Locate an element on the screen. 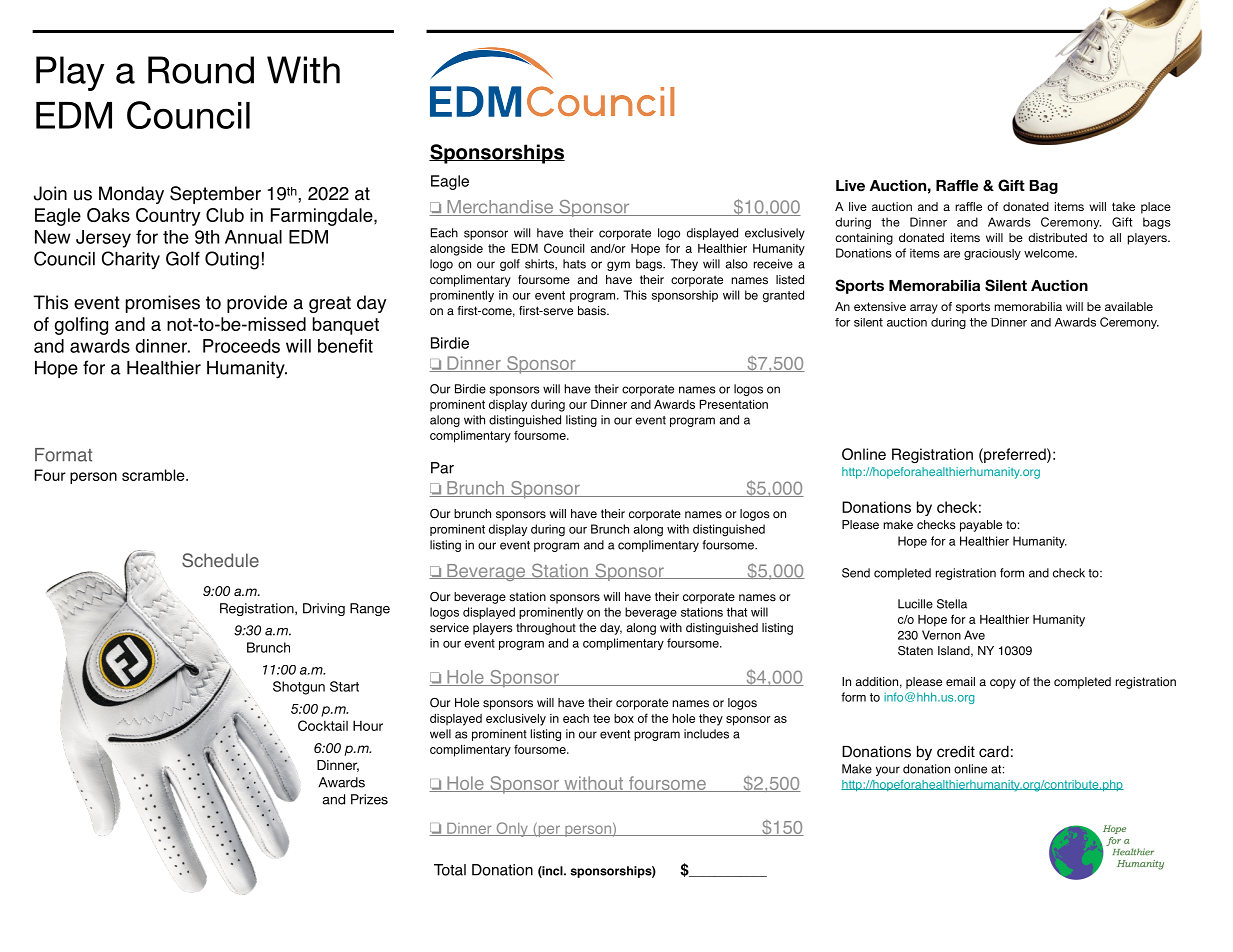 The height and width of the screenshot is (952, 1233). hats is located at coordinates (574, 264).
